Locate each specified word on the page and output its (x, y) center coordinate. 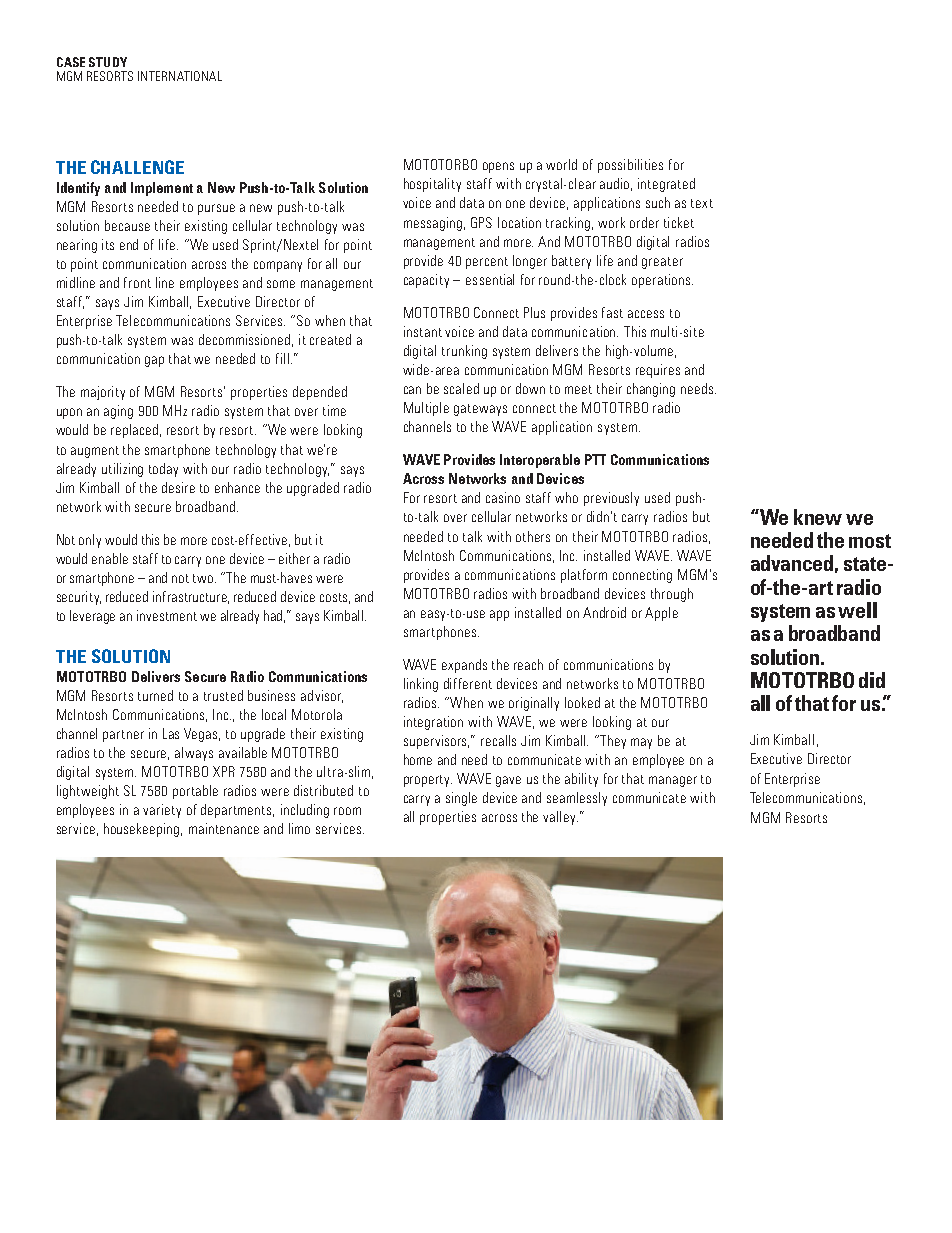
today (163, 470)
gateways (480, 410)
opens (498, 167)
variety (162, 811)
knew (818, 517)
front (137, 282)
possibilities (630, 166)
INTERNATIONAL (180, 76)
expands (464, 666)
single (461, 799)
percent (487, 263)
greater (662, 263)
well (857, 610)
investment (167, 615)
